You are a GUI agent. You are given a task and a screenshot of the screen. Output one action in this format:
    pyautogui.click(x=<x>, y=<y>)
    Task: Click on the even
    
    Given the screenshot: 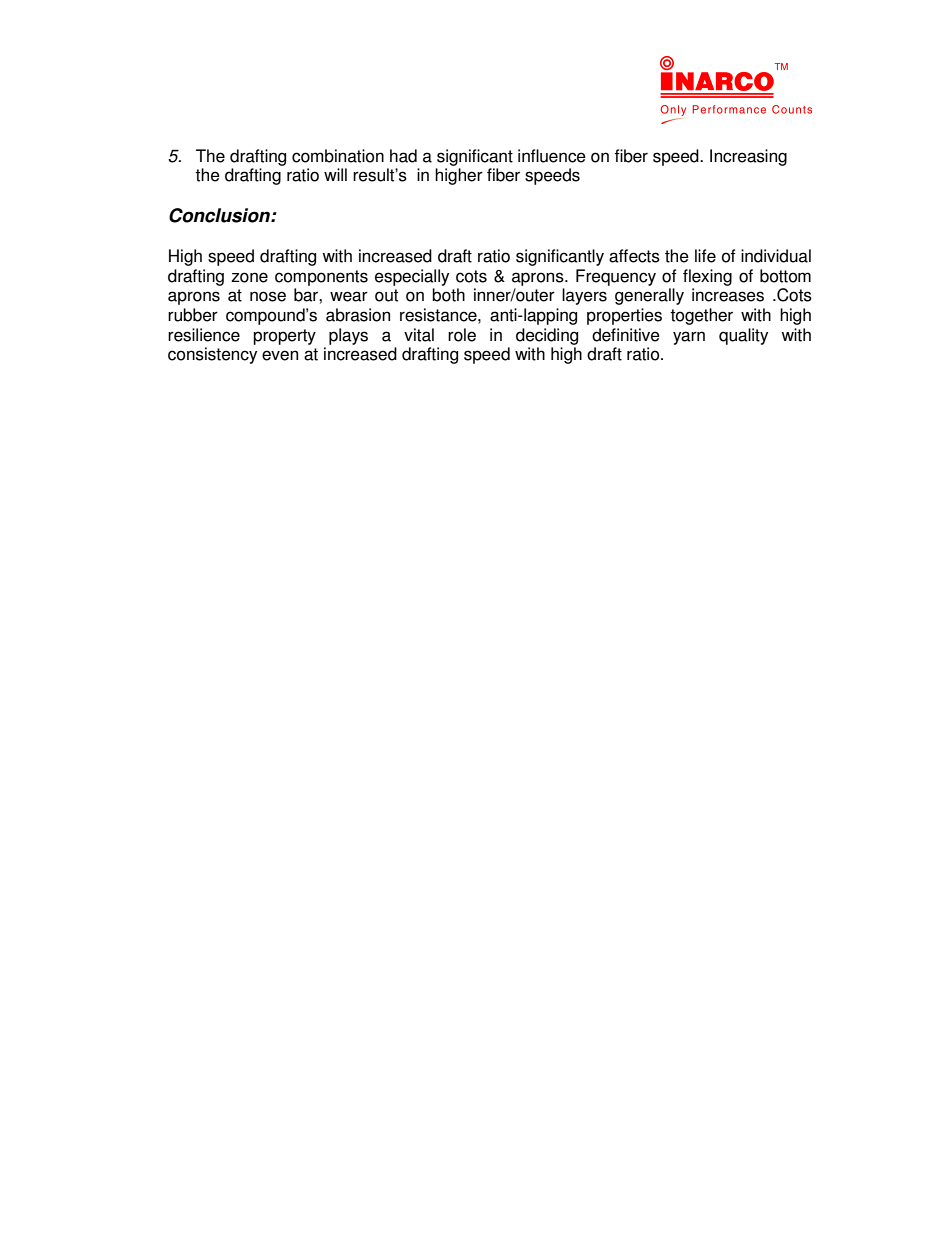 What is the action you would take?
    pyautogui.click(x=280, y=355)
